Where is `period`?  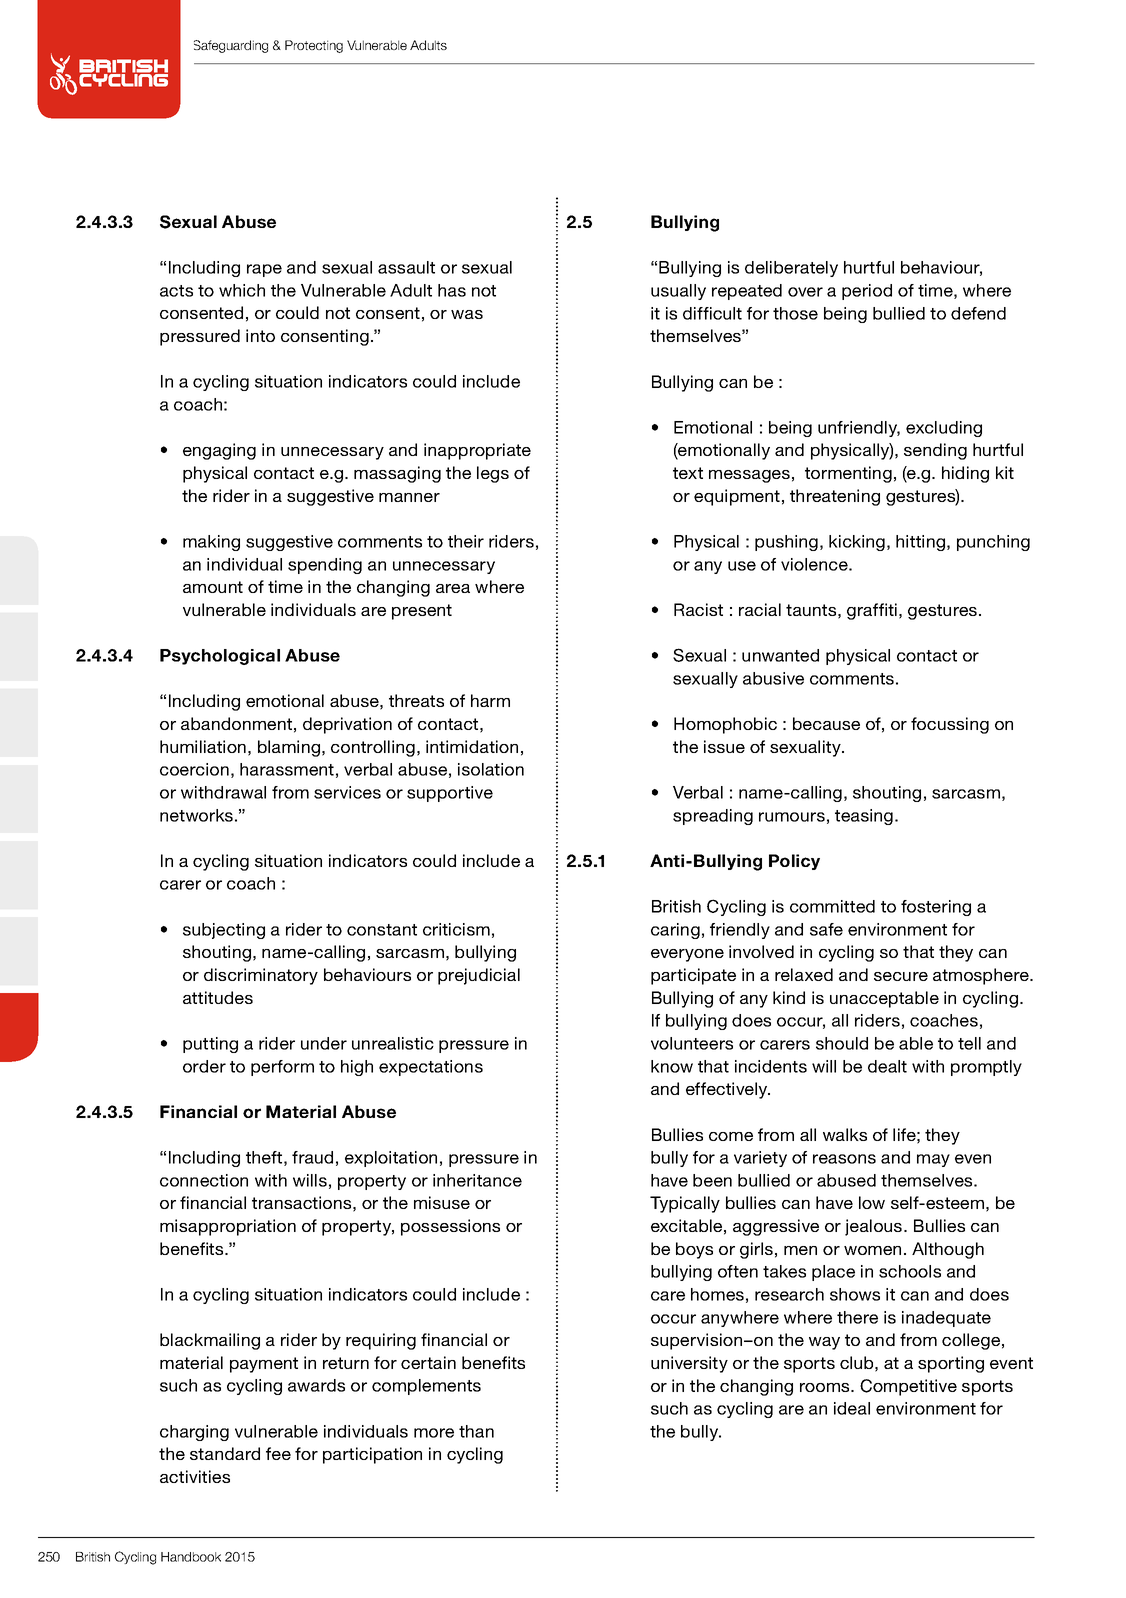
period is located at coordinates (867, 292).
